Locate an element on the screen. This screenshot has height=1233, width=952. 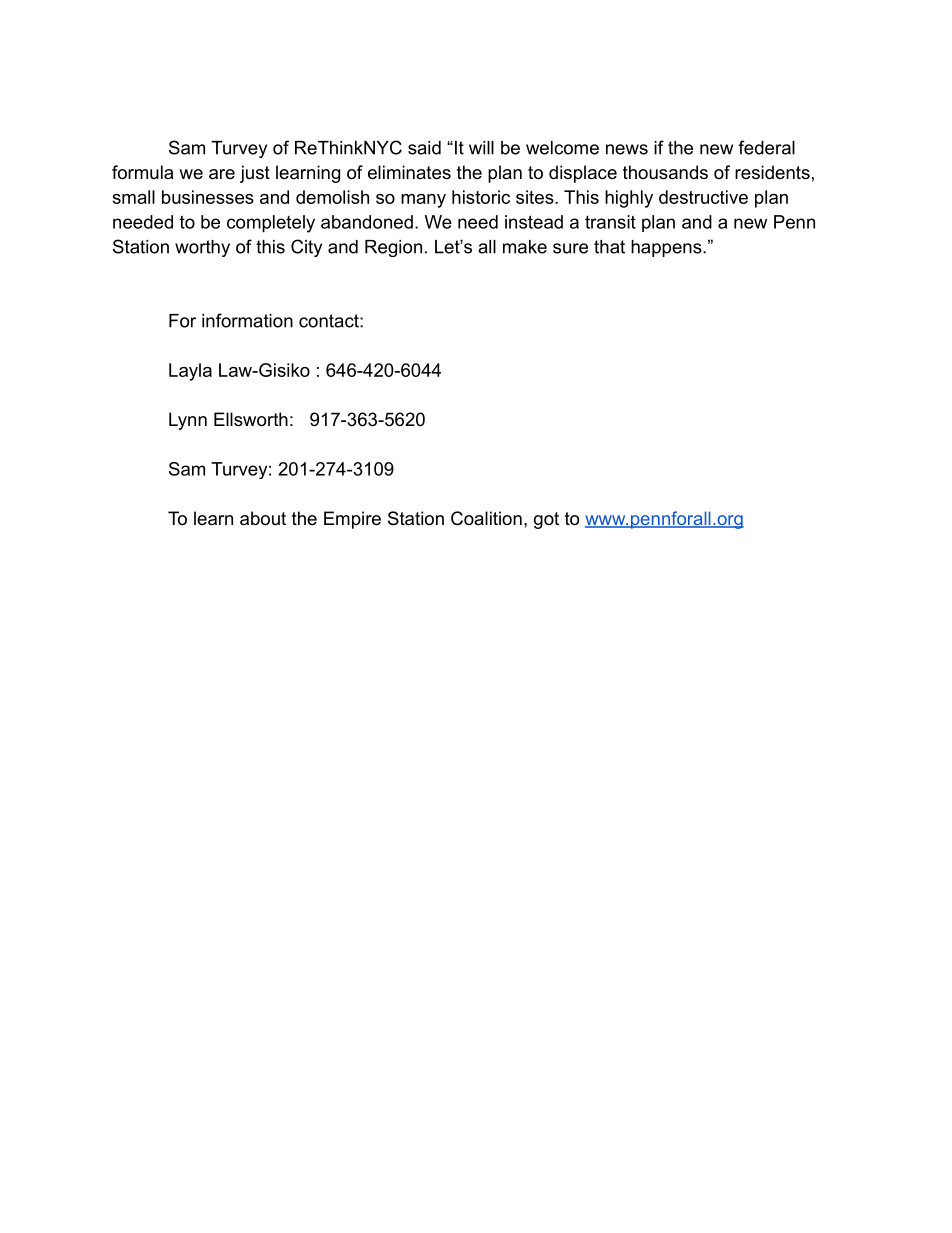
are is located at coordinates (222, 174).
